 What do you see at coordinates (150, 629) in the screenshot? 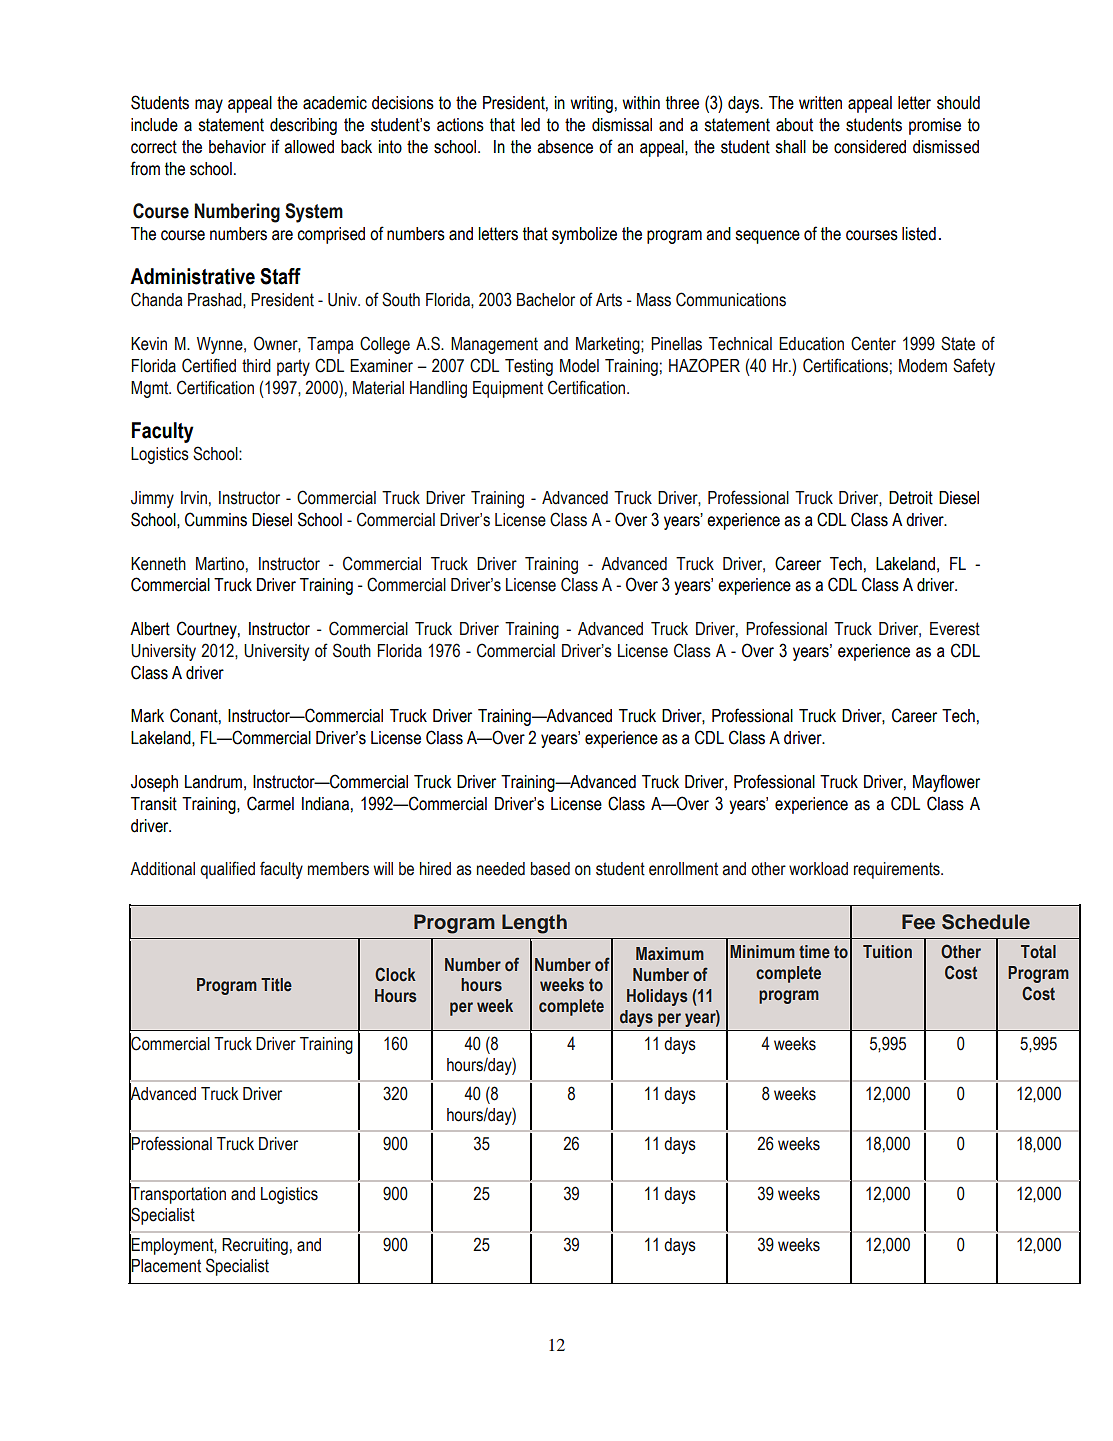
I see `Albert` at bounding box center [150, 629].
